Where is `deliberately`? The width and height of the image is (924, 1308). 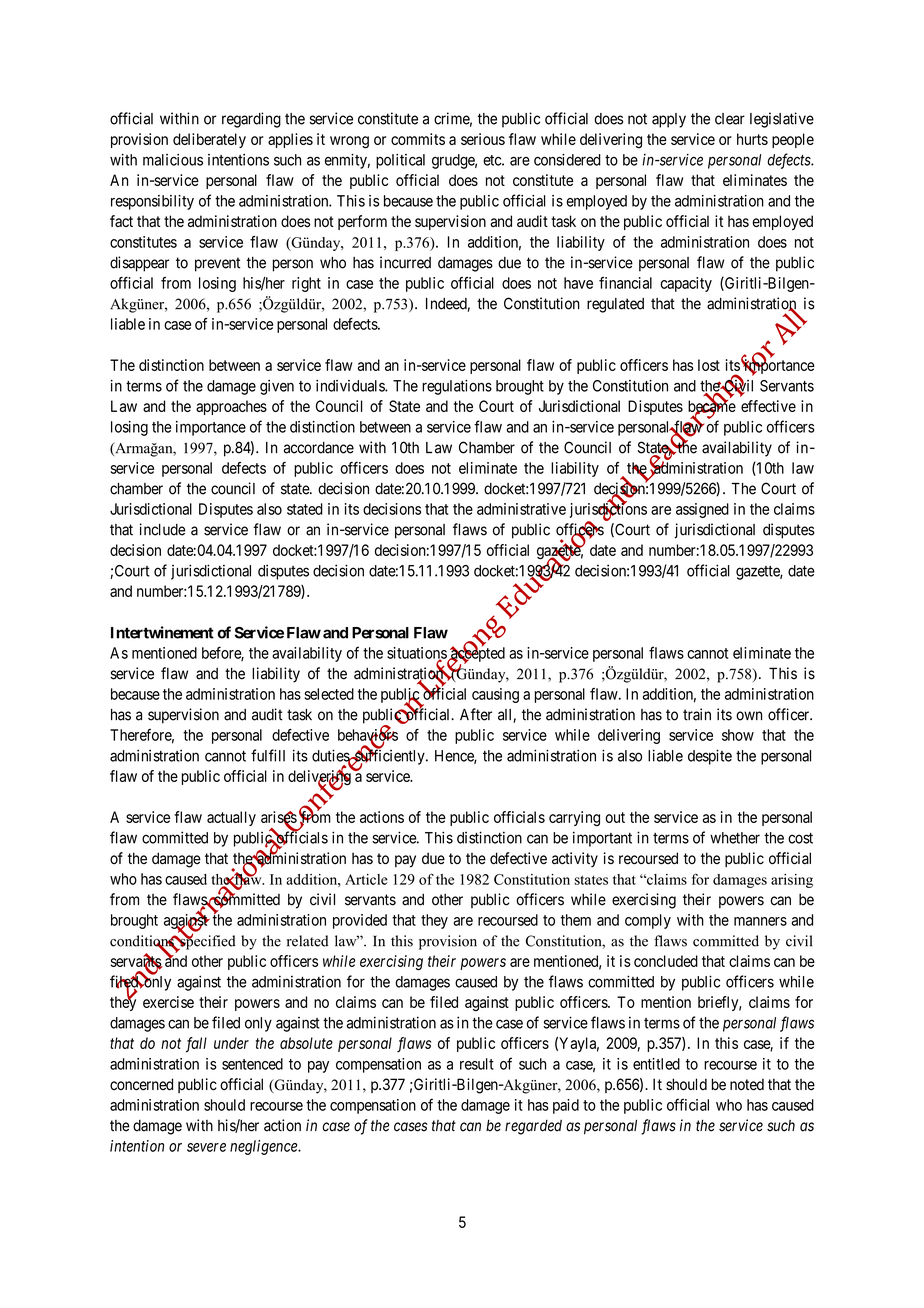 deliberately is located at coordinates (209, 140).
